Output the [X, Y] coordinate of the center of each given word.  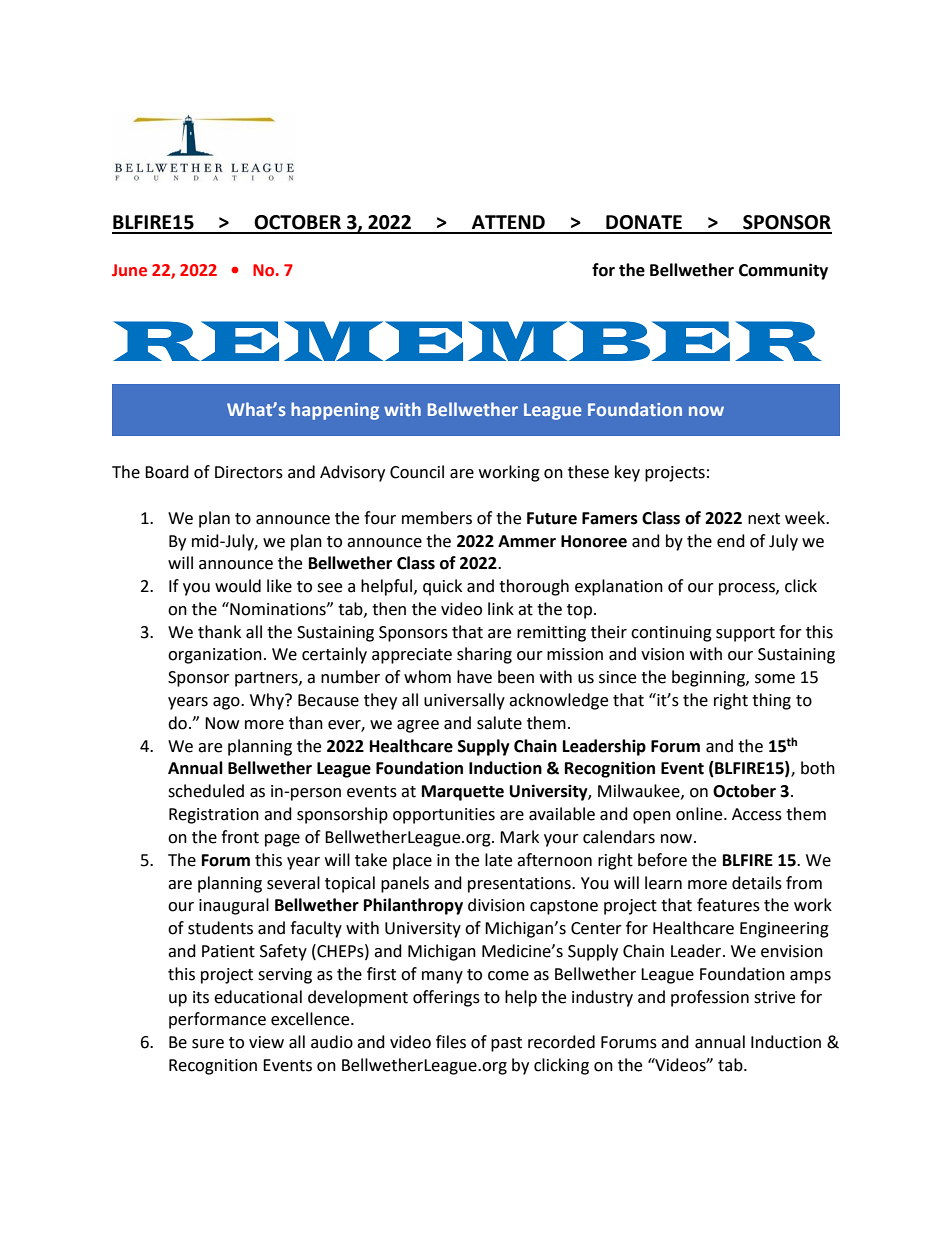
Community [783, 271]
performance [217, 1020]
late [498, 860]
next [764, 519]
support [745, 634]
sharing [484, 655]
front [240, 837]
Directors [249, 472]
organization [215, 656]
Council [417, 472]
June [129, 270]
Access [757, 814]
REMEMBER [468, 341]
